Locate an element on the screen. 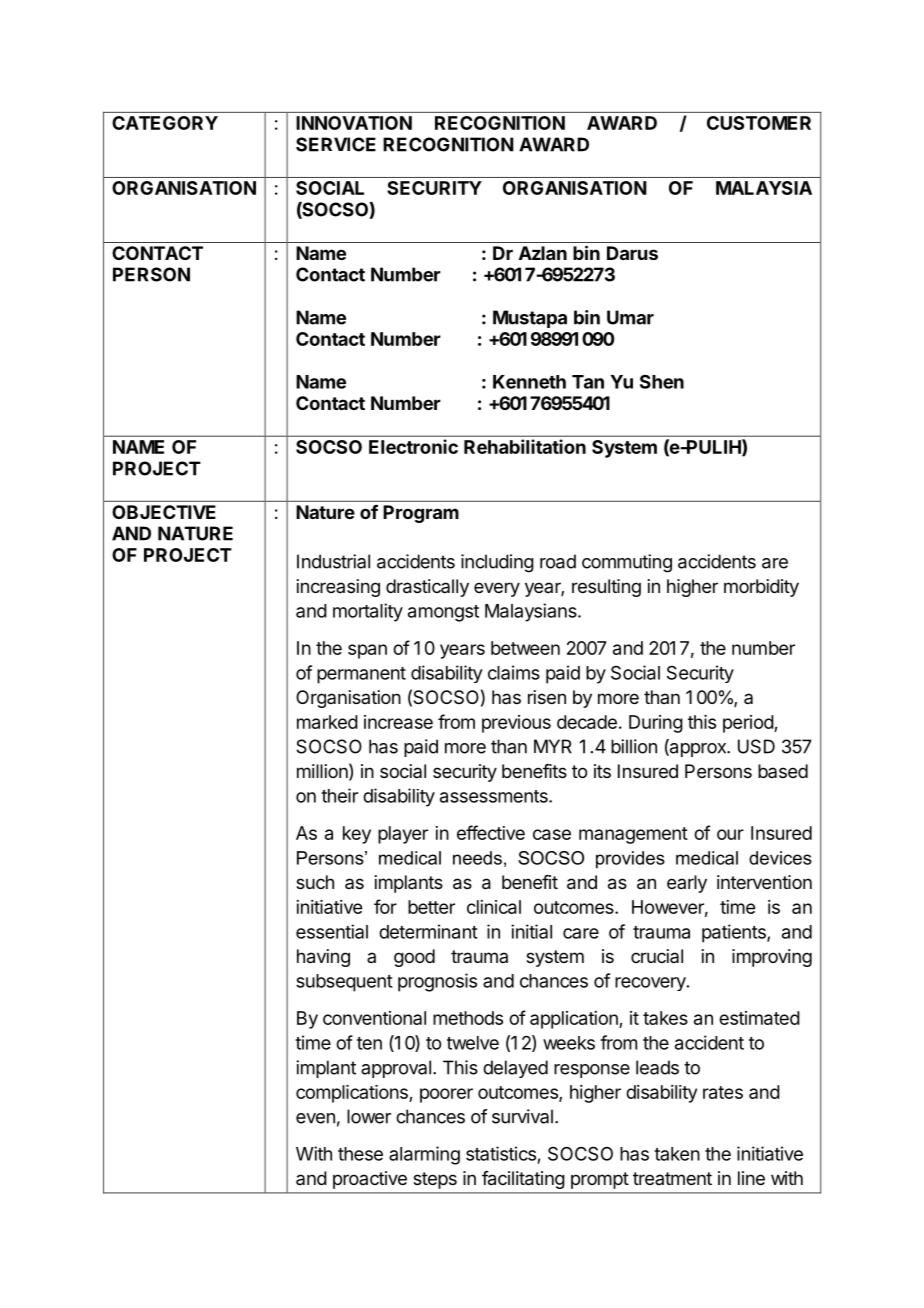  effective is located at coordinates (491, 832).
